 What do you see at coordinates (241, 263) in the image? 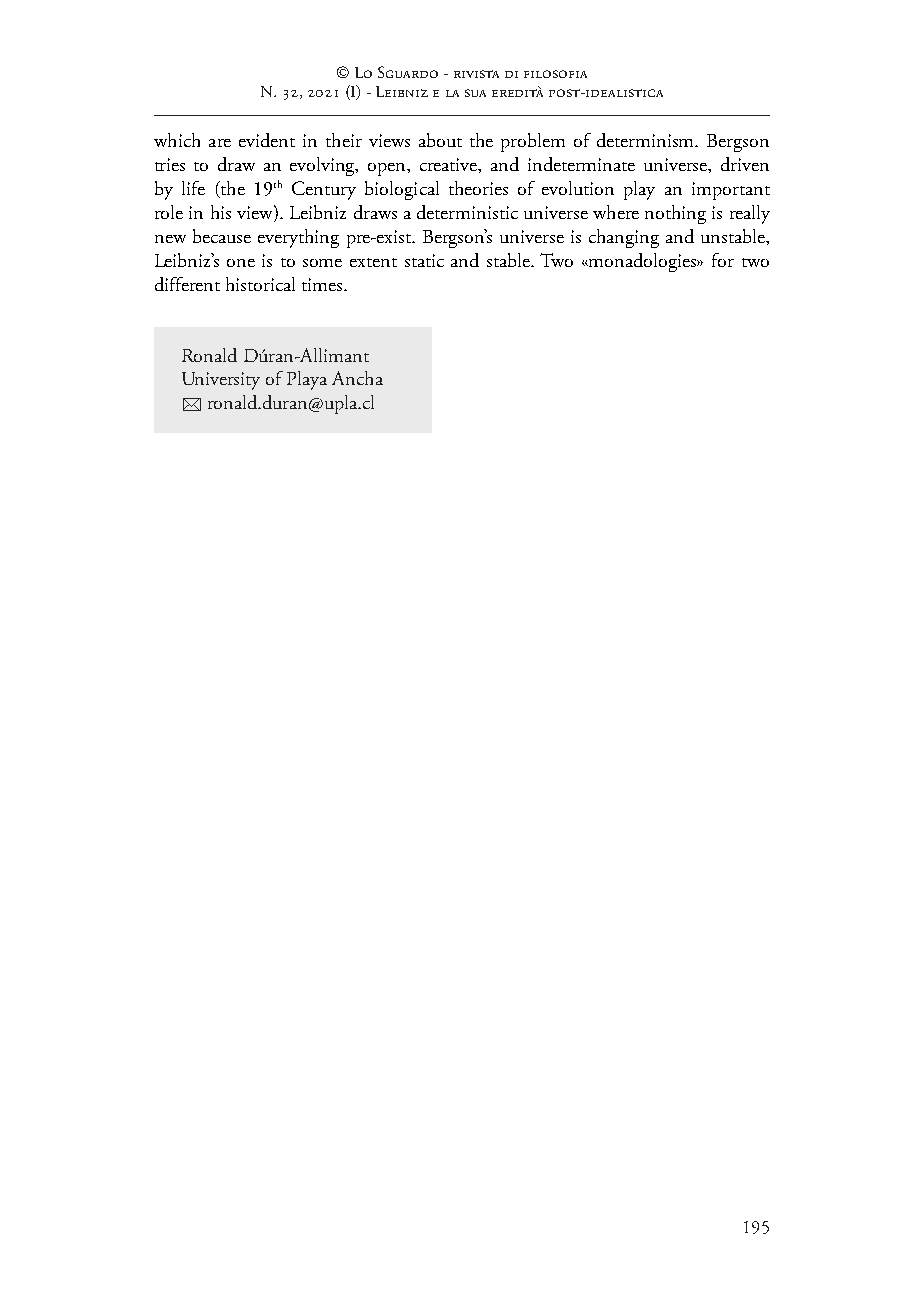
I see `one` at bounding box center [241, 263].
